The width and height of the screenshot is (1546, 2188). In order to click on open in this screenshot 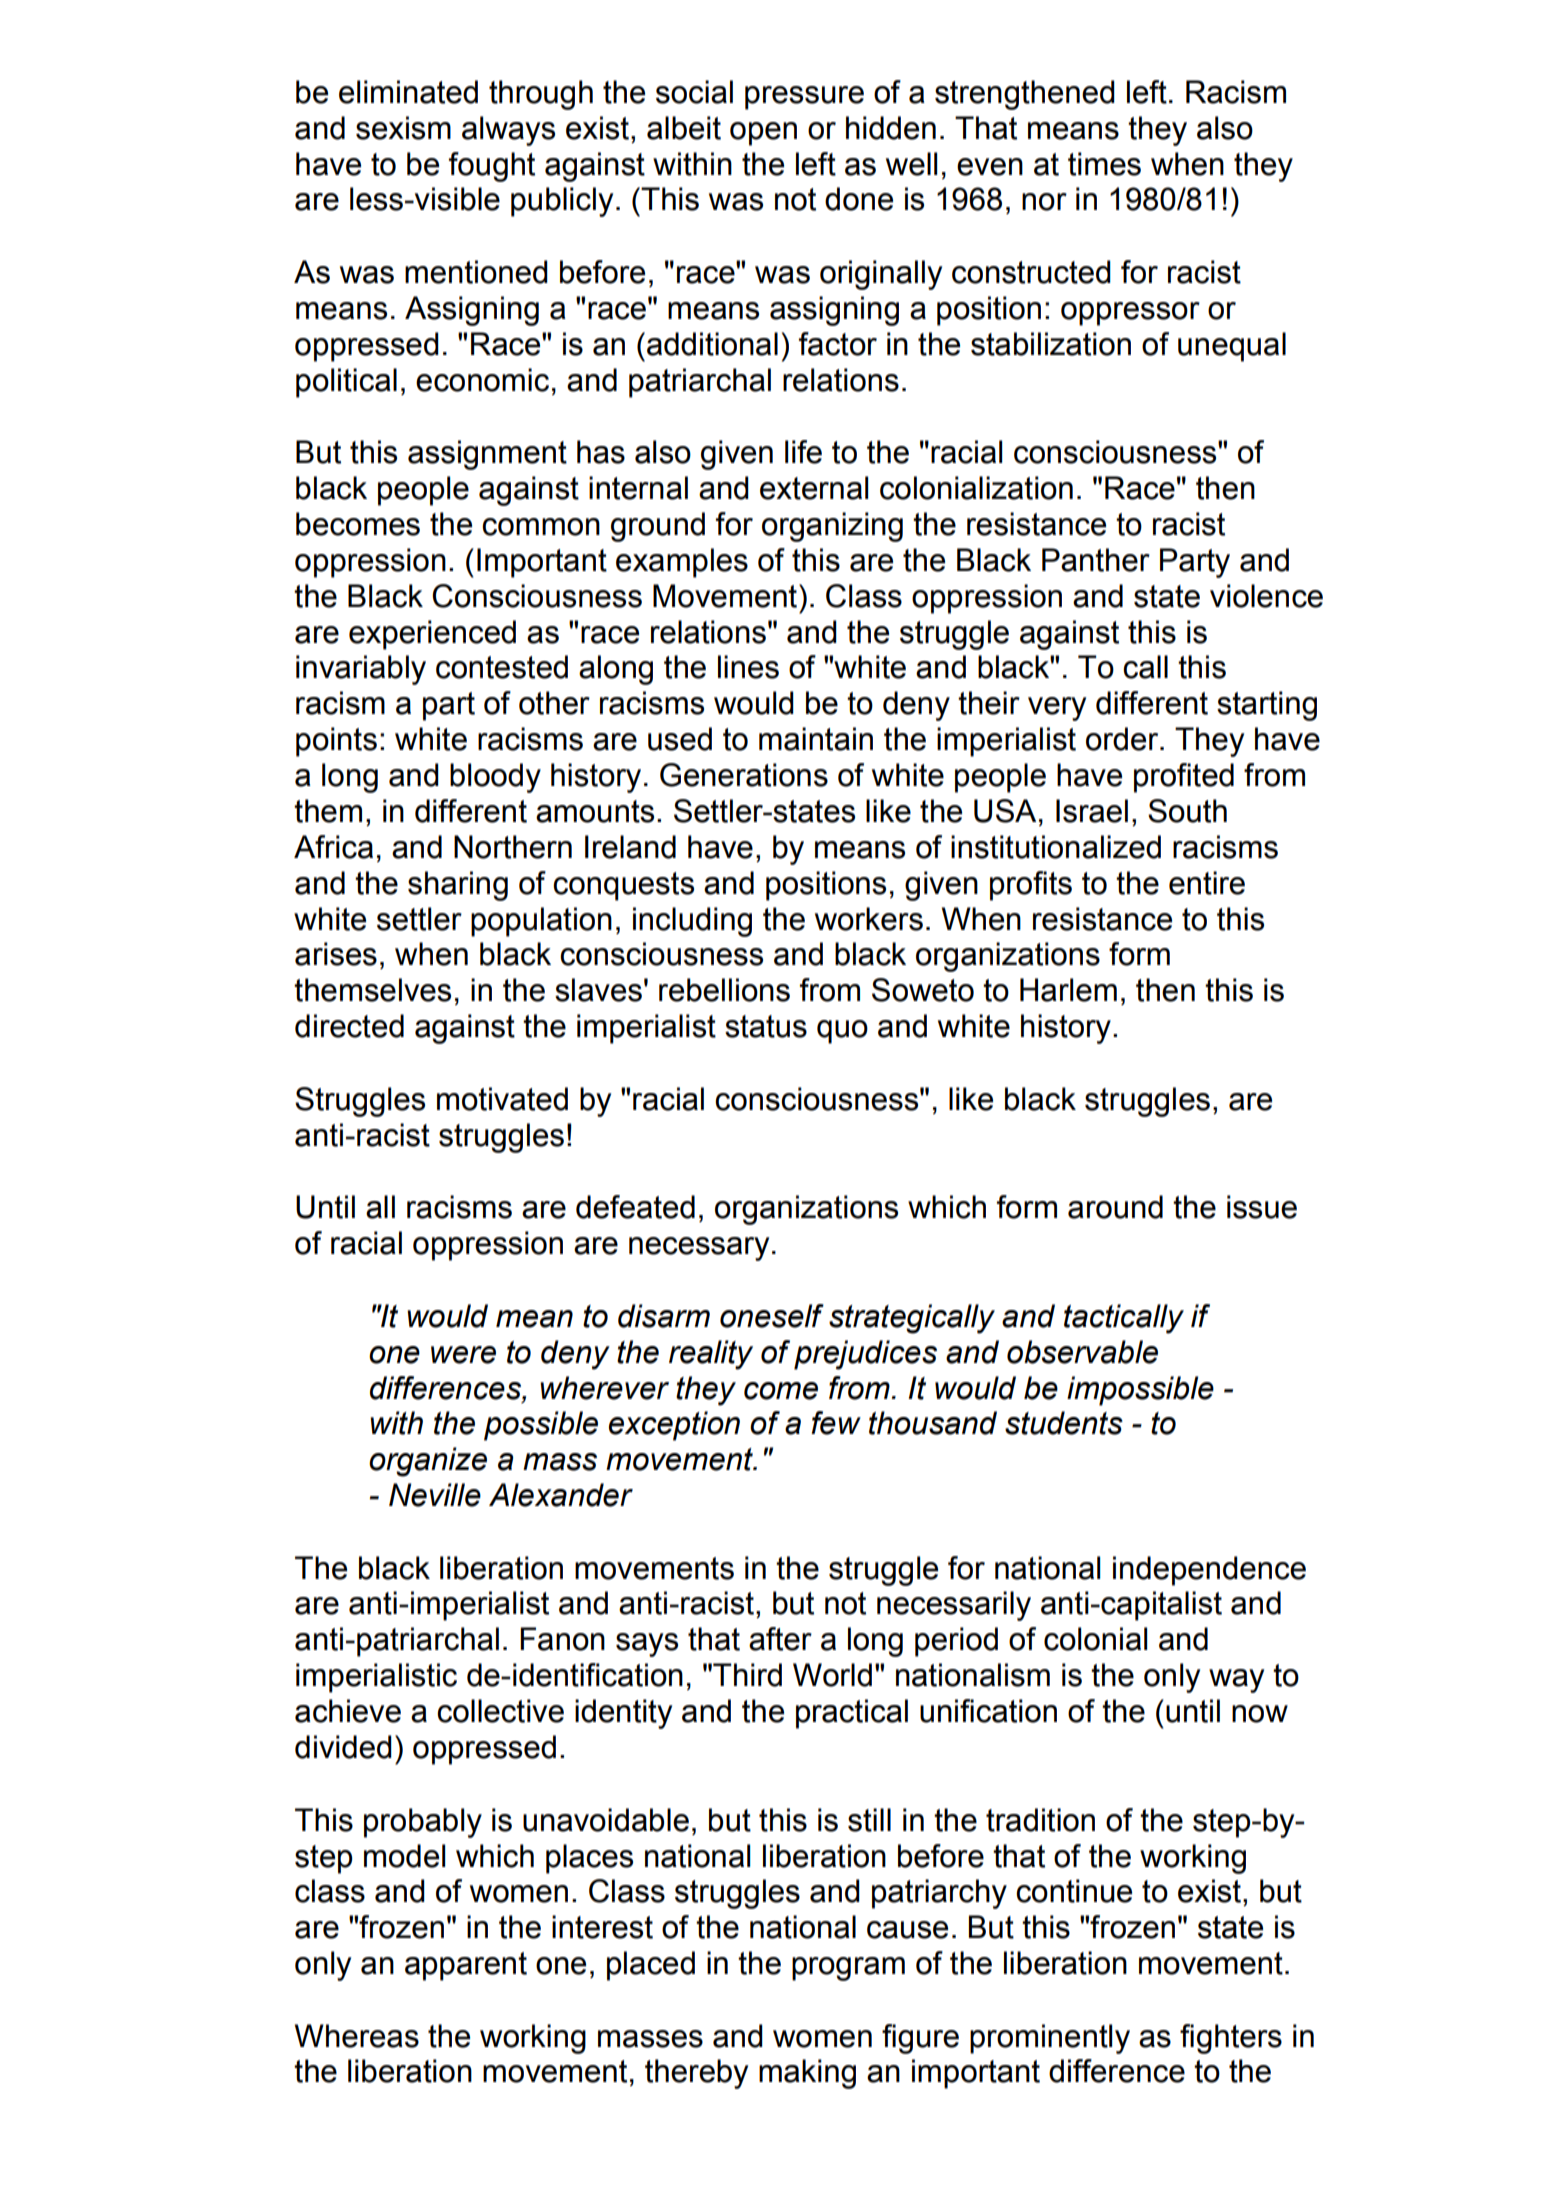, I will do `click(763, 134)`.
